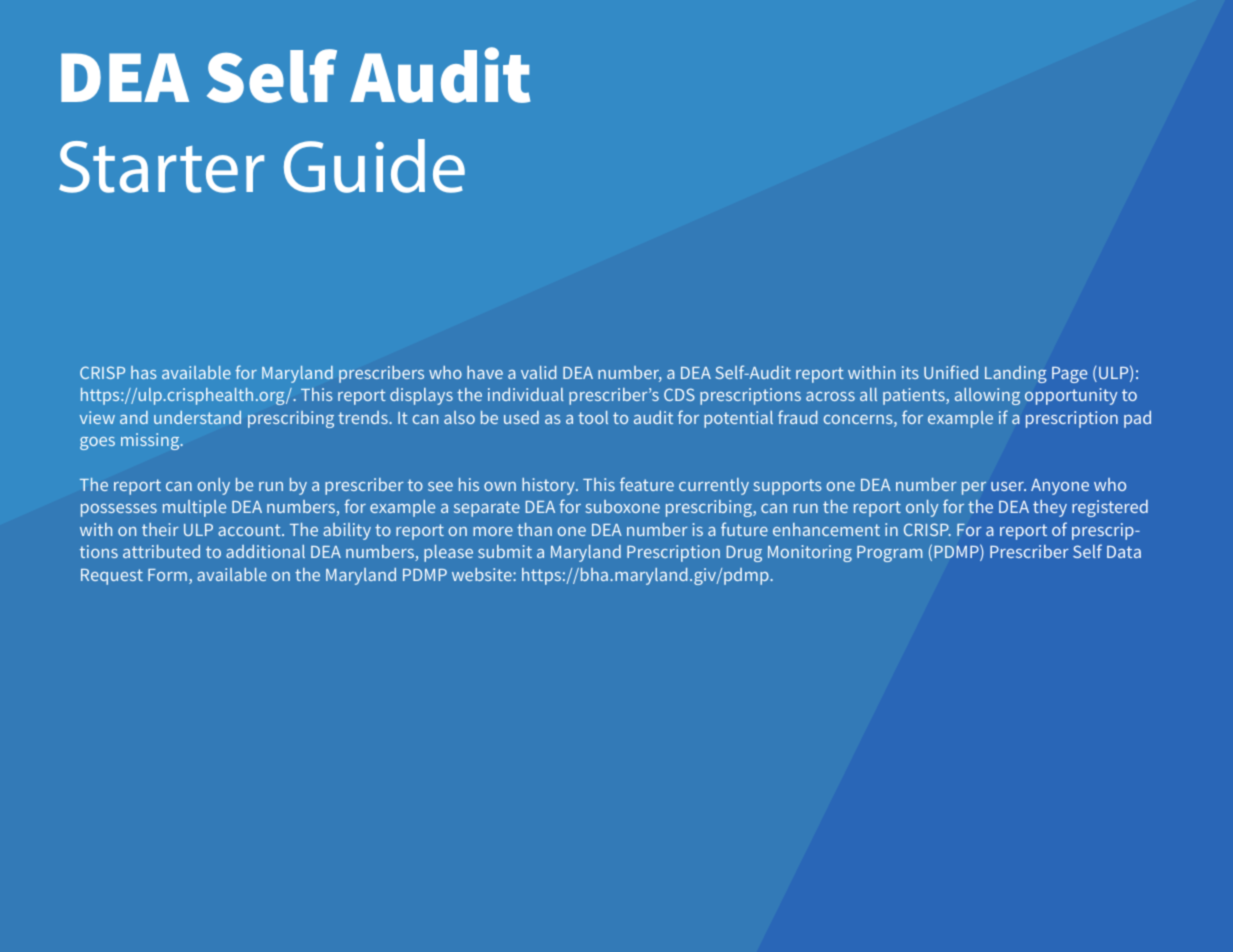 This page has height=952, width=1233. What do you see at coordinates (951, 372) in the page?
I see `Unified` at bounding box center [951, 372].
